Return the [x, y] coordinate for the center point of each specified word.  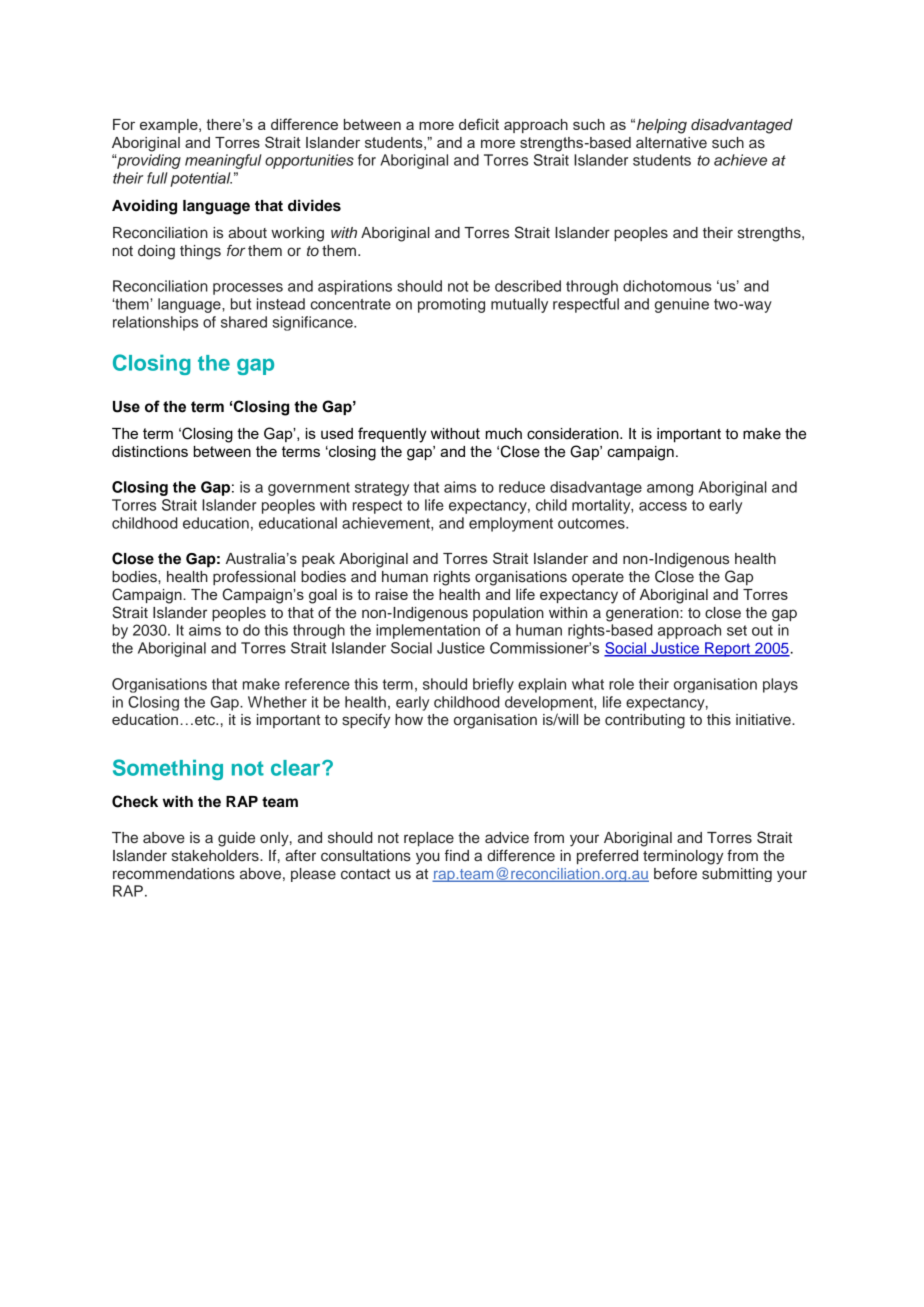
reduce [522, 487]
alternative [671, 143]
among [670, 490]
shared [244, 322]
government [309, 489]
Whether [277, 702]
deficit [479, 124]
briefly [493, 685]
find [457, 855]
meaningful [223, 161]
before [675, 874]
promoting [451, 305]
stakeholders [216, 856]
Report [728, 649]
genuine [682, 305]
